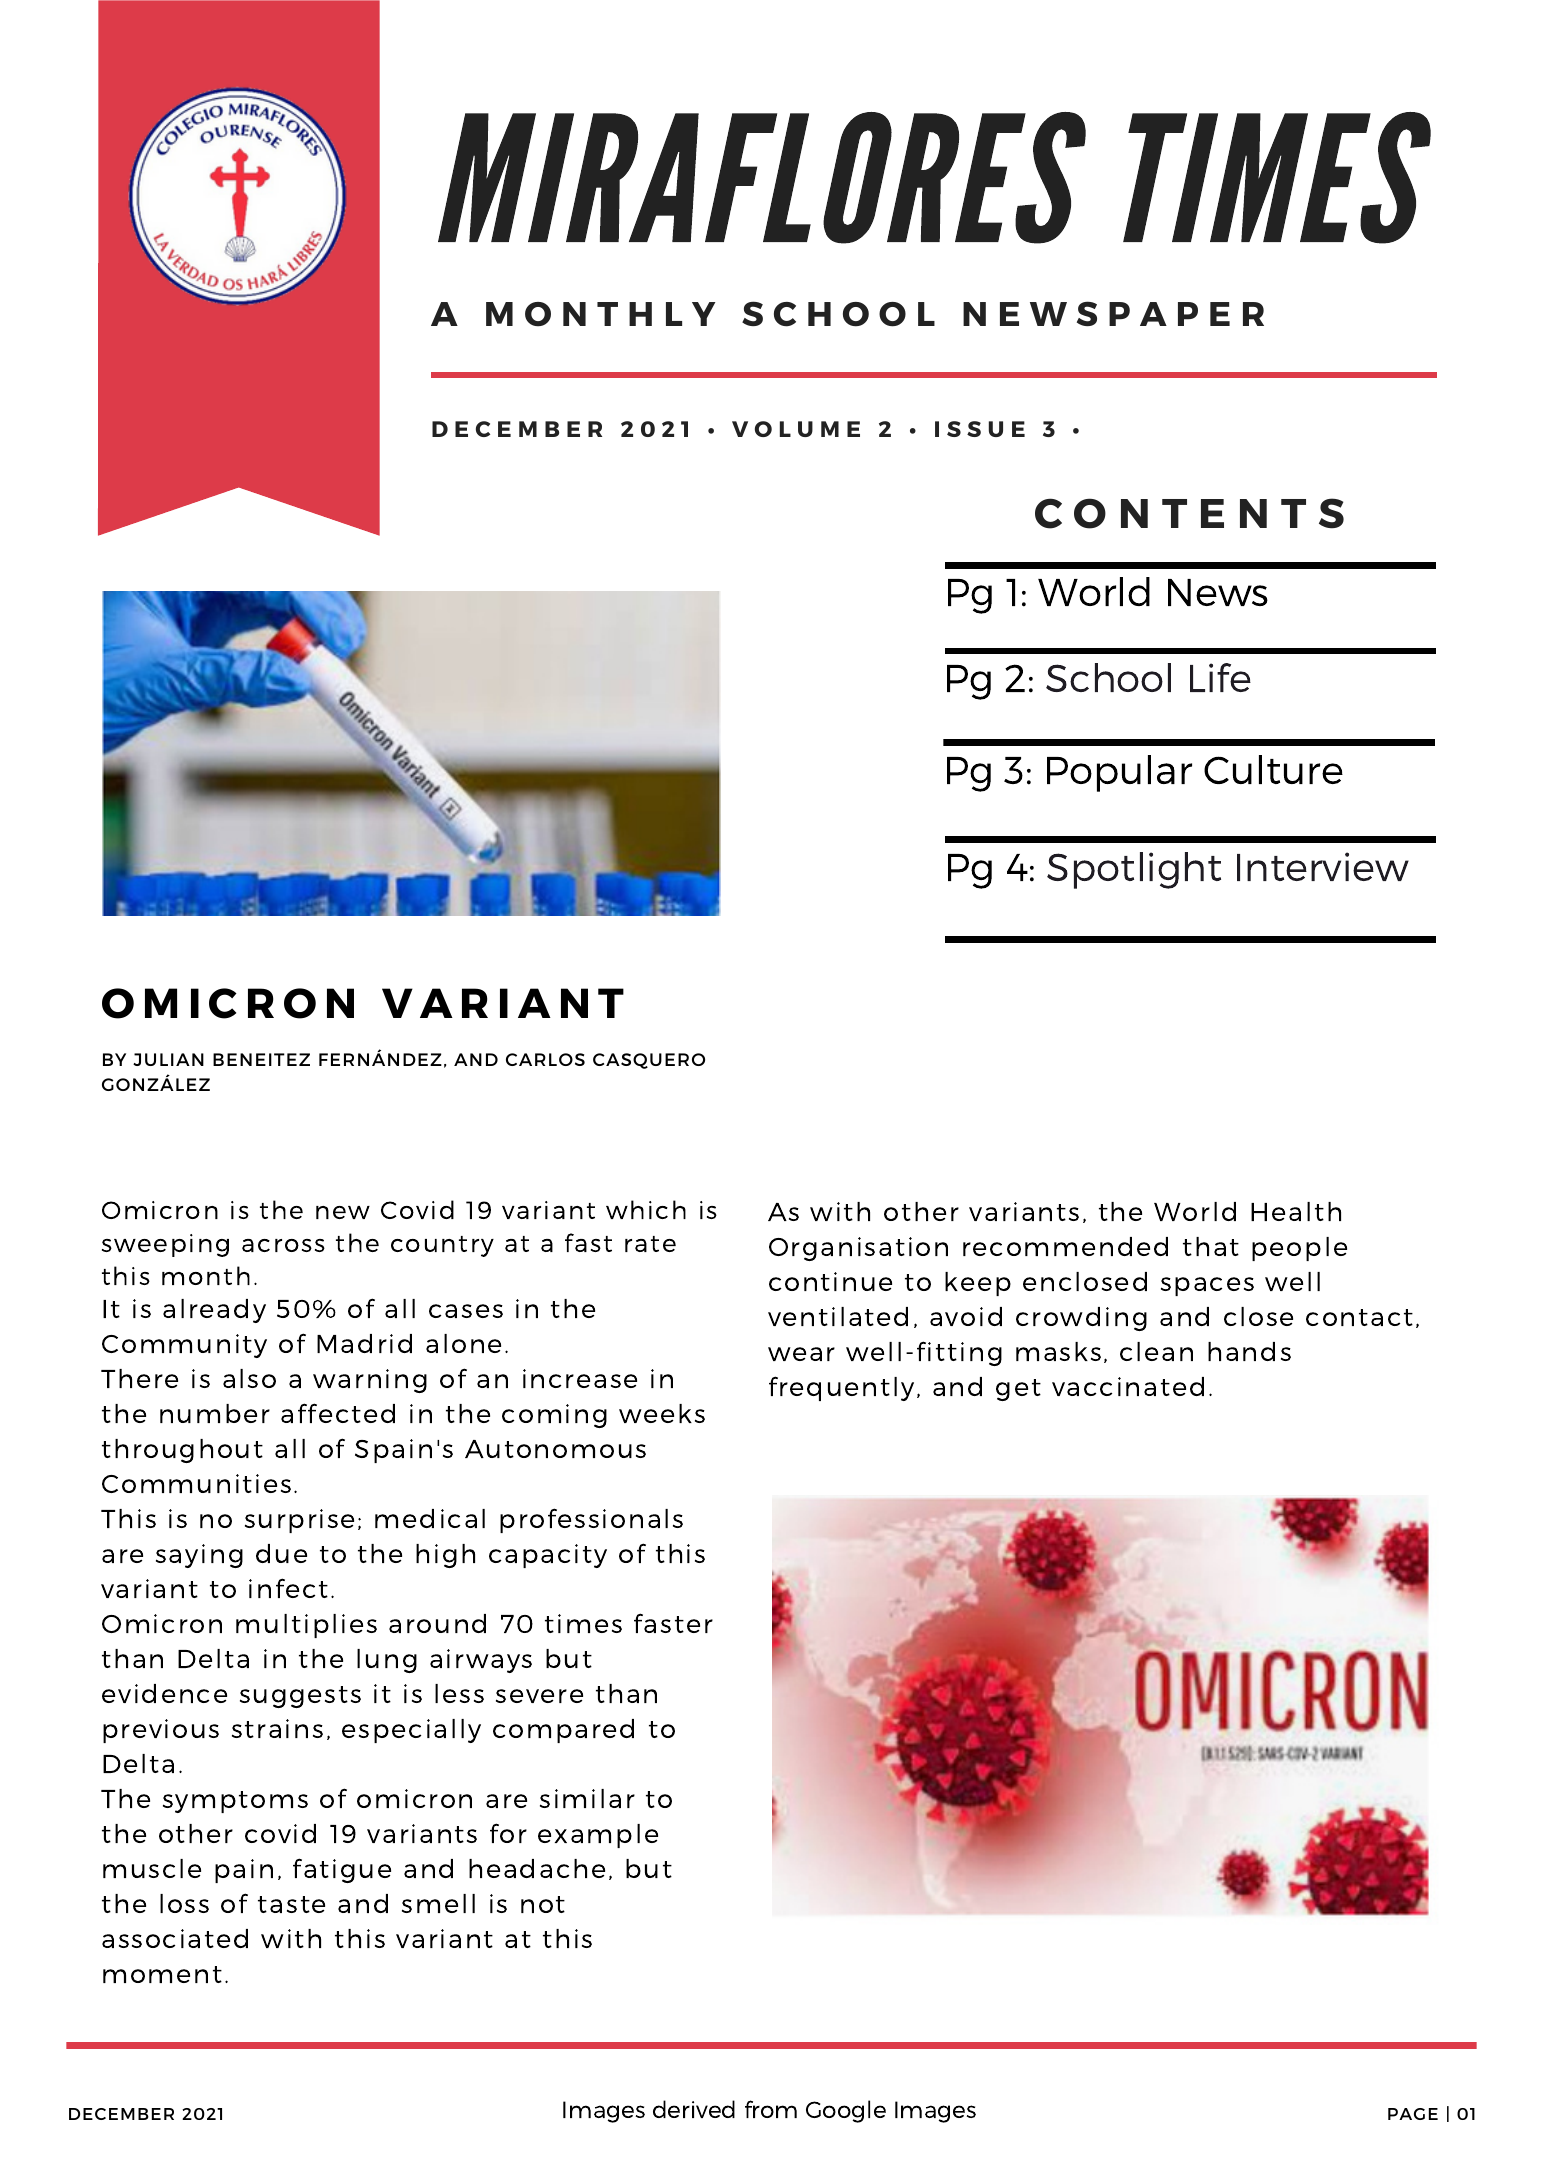 This screenshot has width=1541, height=2179. What do you see at coordinates (1220, 677) in the screenshot?
I see `Life` at bounding box center [1220, 677].
